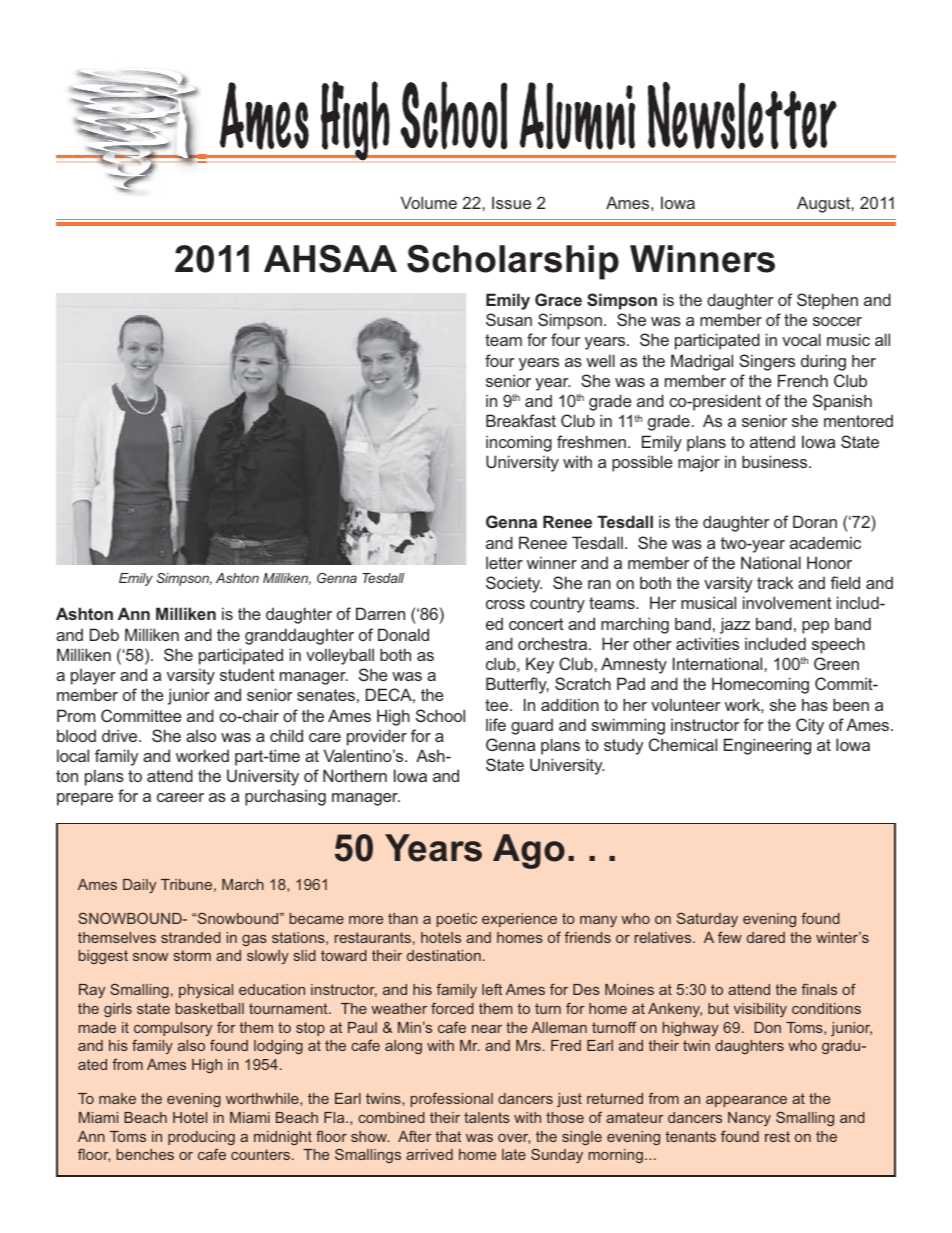 This screenshot has width=952, height=1233. Describe the element at coordinates (521, 420) in the screenshot. I see `Breakfast` at that location.
